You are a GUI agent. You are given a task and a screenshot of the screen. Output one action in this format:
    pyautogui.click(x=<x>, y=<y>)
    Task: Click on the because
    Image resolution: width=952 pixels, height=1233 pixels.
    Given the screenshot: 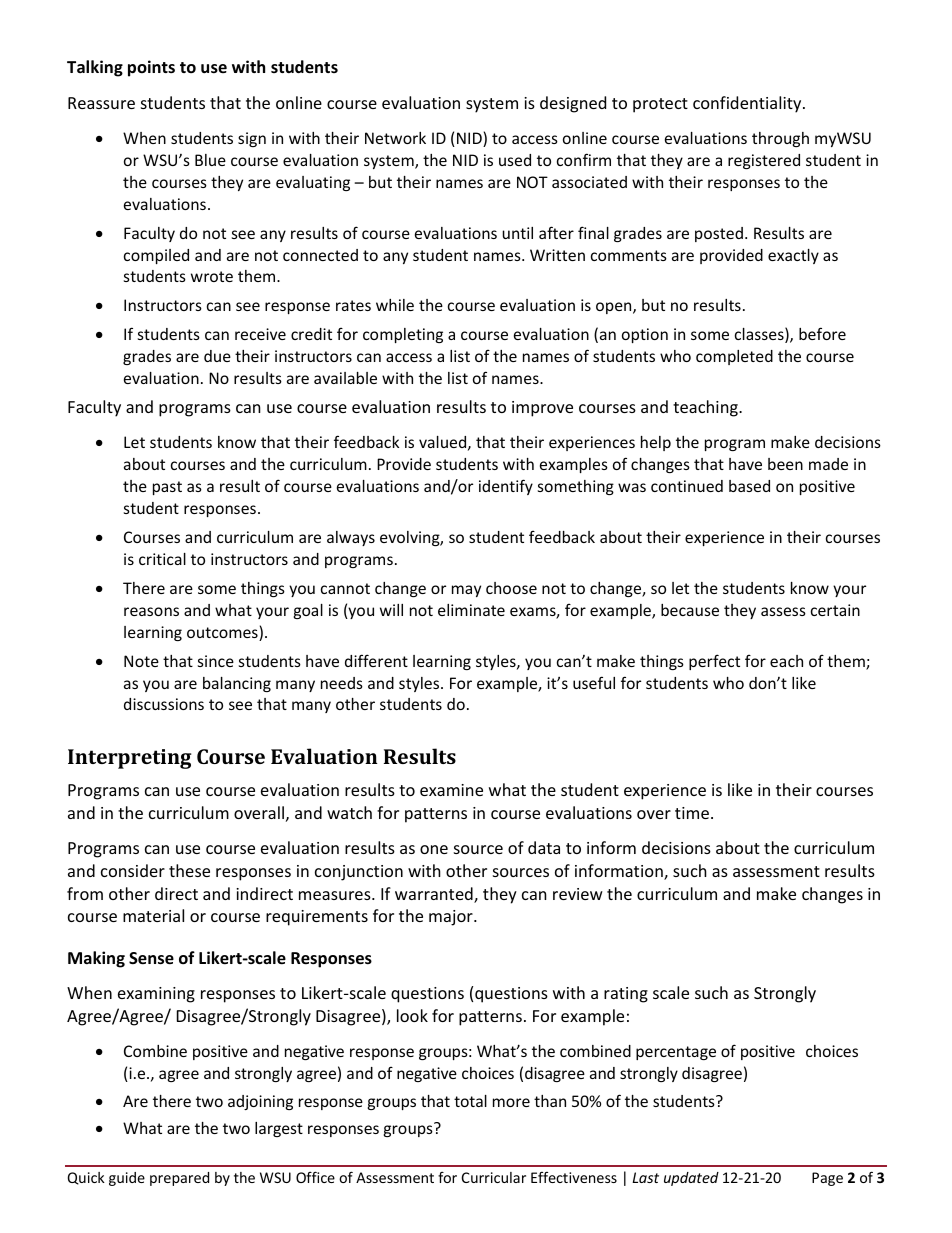 What is the action you would take?
    pyautogui.click(x=690, y=610)
